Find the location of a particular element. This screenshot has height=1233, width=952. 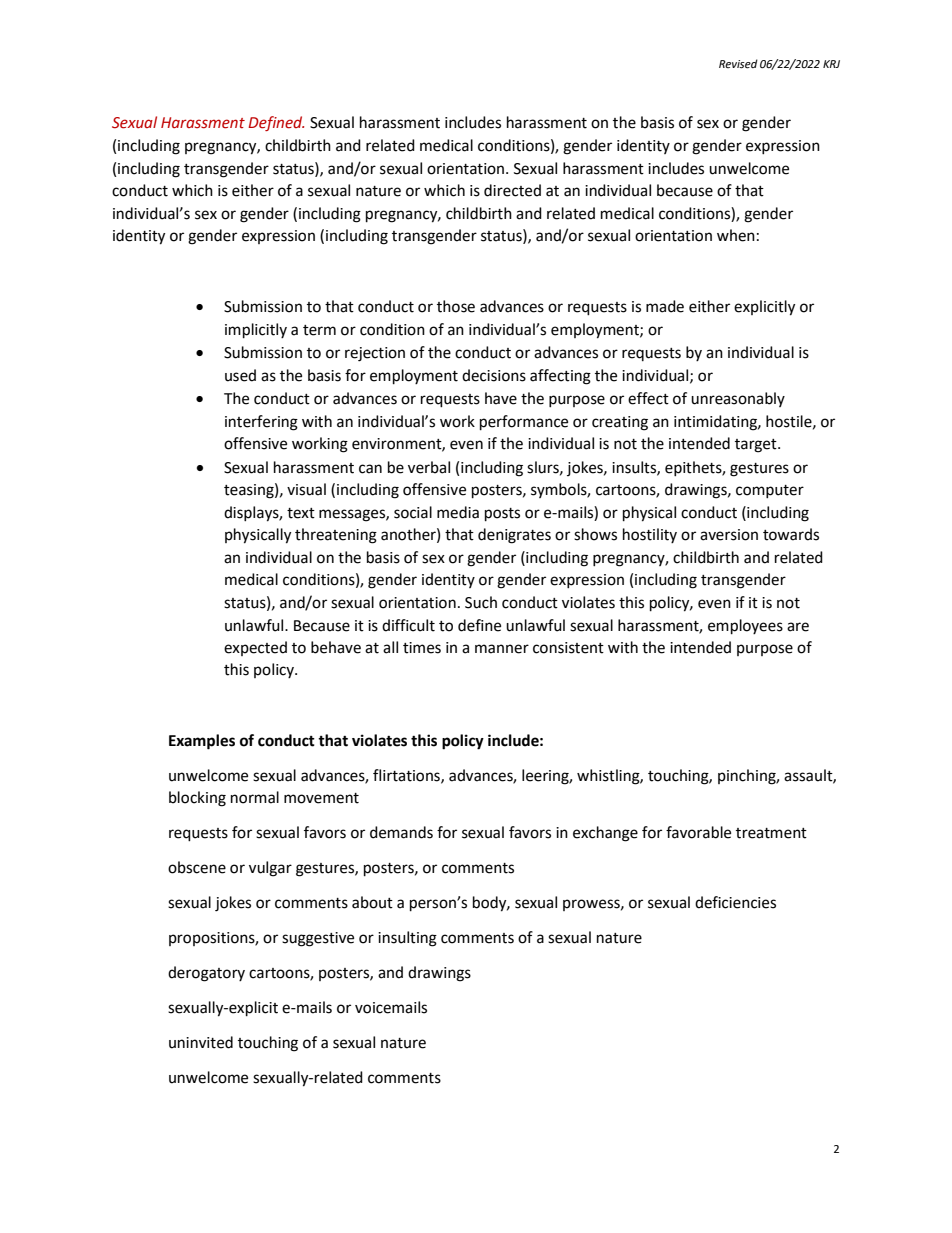

when is located at coordinates (736, 235).
